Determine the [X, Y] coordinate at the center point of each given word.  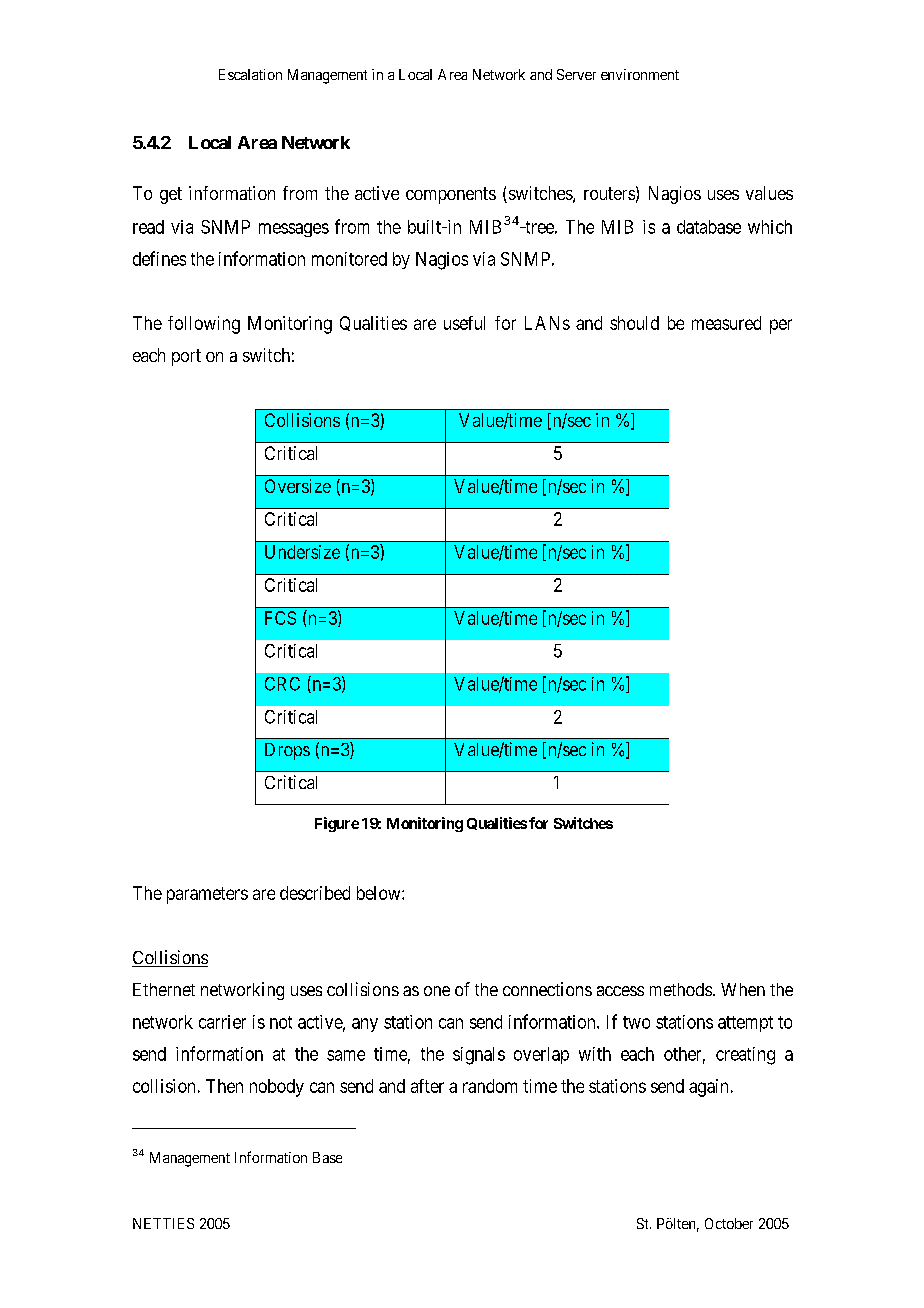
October [729, 1223]
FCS [280, 618]
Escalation [250, 74]
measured [726, 323]
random [490, 1086]
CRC [282, 684]
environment [640, 74]
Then [224, 1086]
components [451, 195]
